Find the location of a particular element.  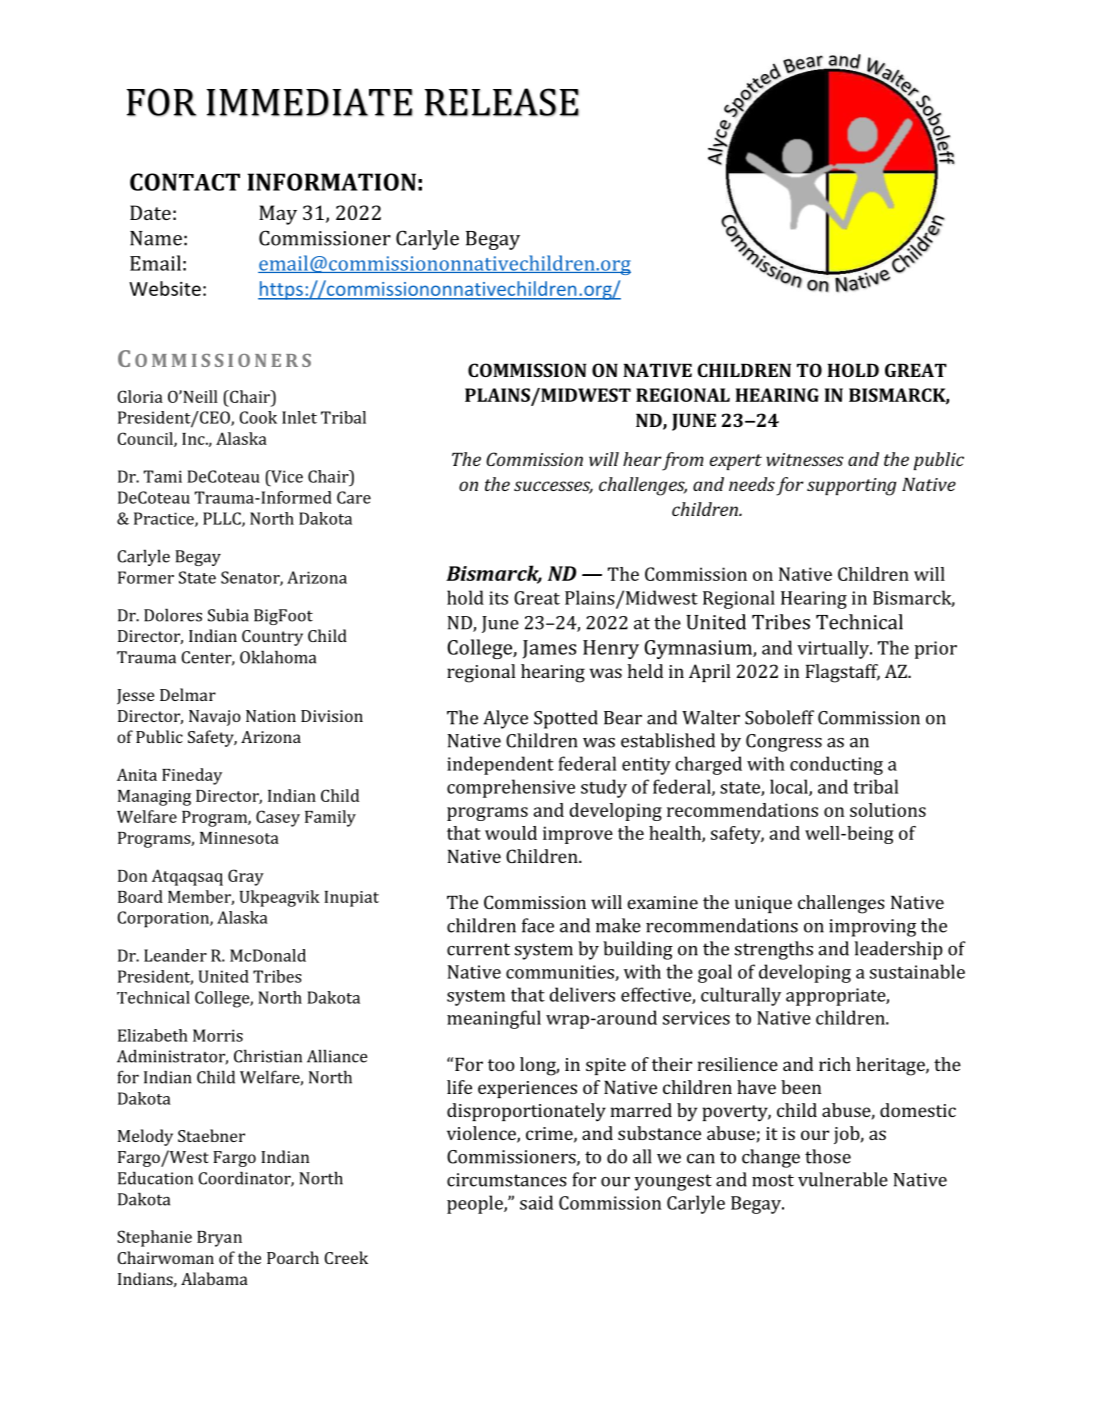

Dolores is located at coordinates (173, 615).
